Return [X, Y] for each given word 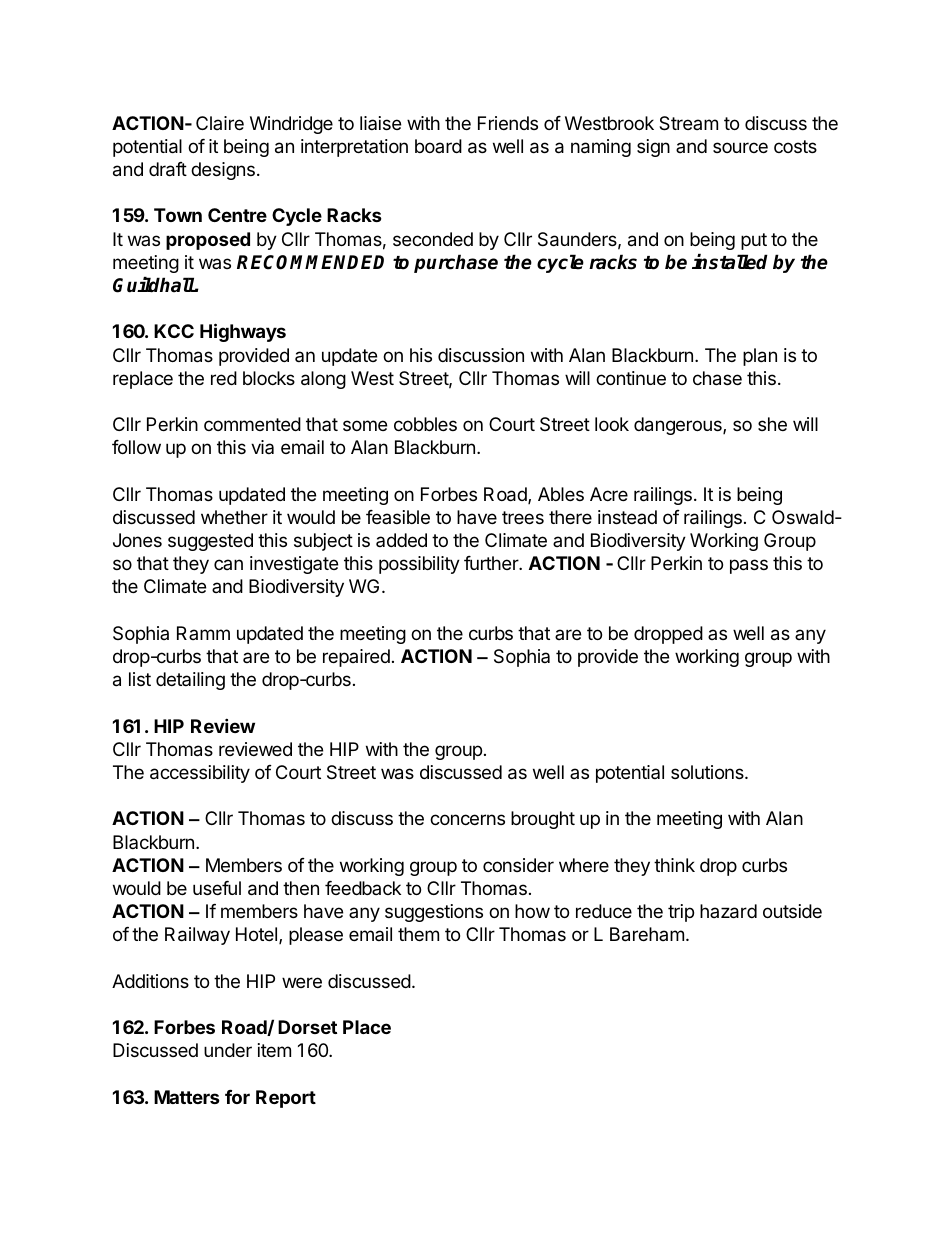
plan [760, 357]
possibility [419, 565]
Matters [187, 1097]
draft [168, 169]
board [438, 146]
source [740, 147]
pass [749, 566]
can [228, 564]
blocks [269, 378]
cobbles [425, 424]
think [674, 865]
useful [217, 888]
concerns [467, 819]
